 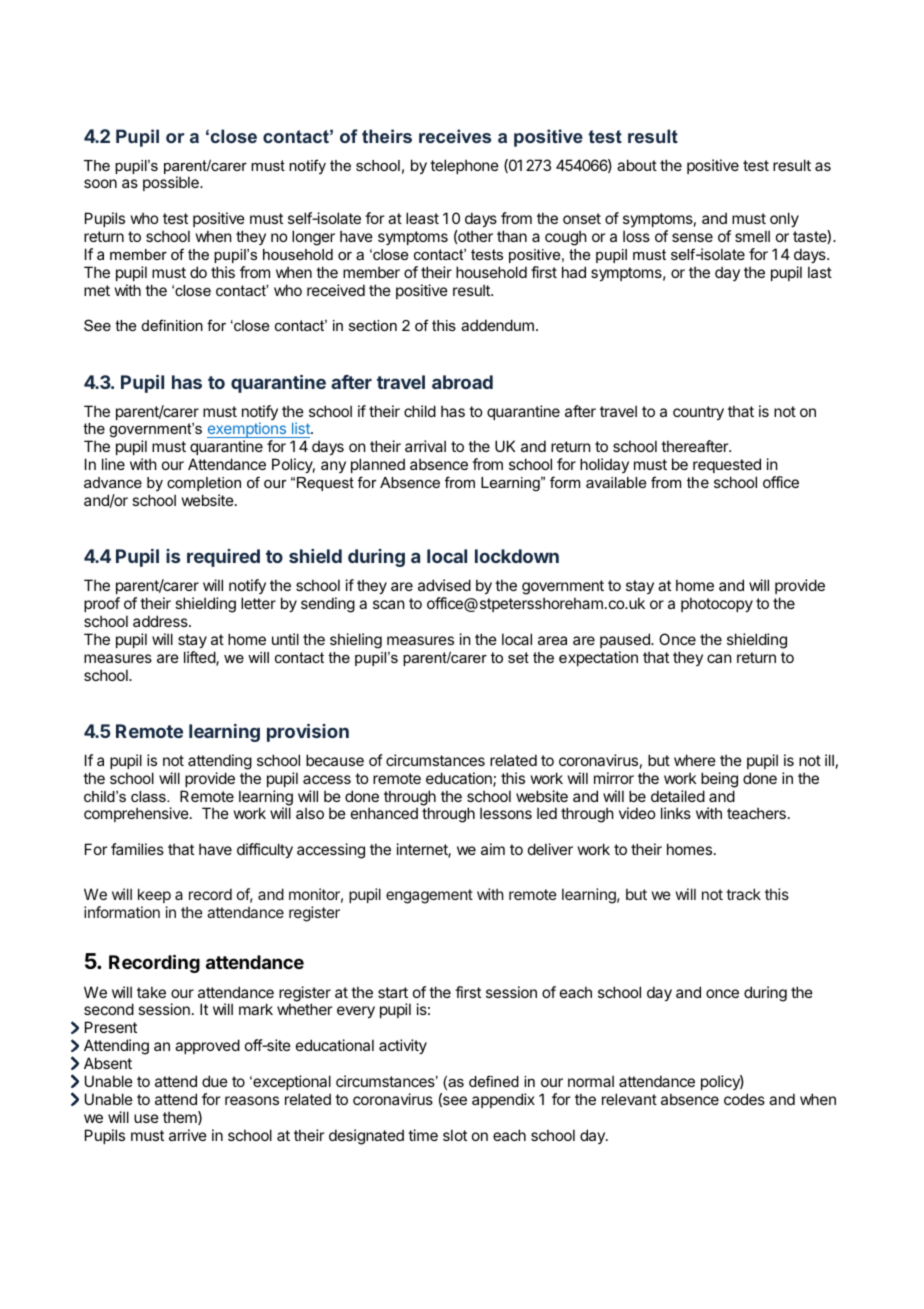 What do you see at coordinates (444, 585) in the document?
I see `advised` at bounding box center [444, 585].
